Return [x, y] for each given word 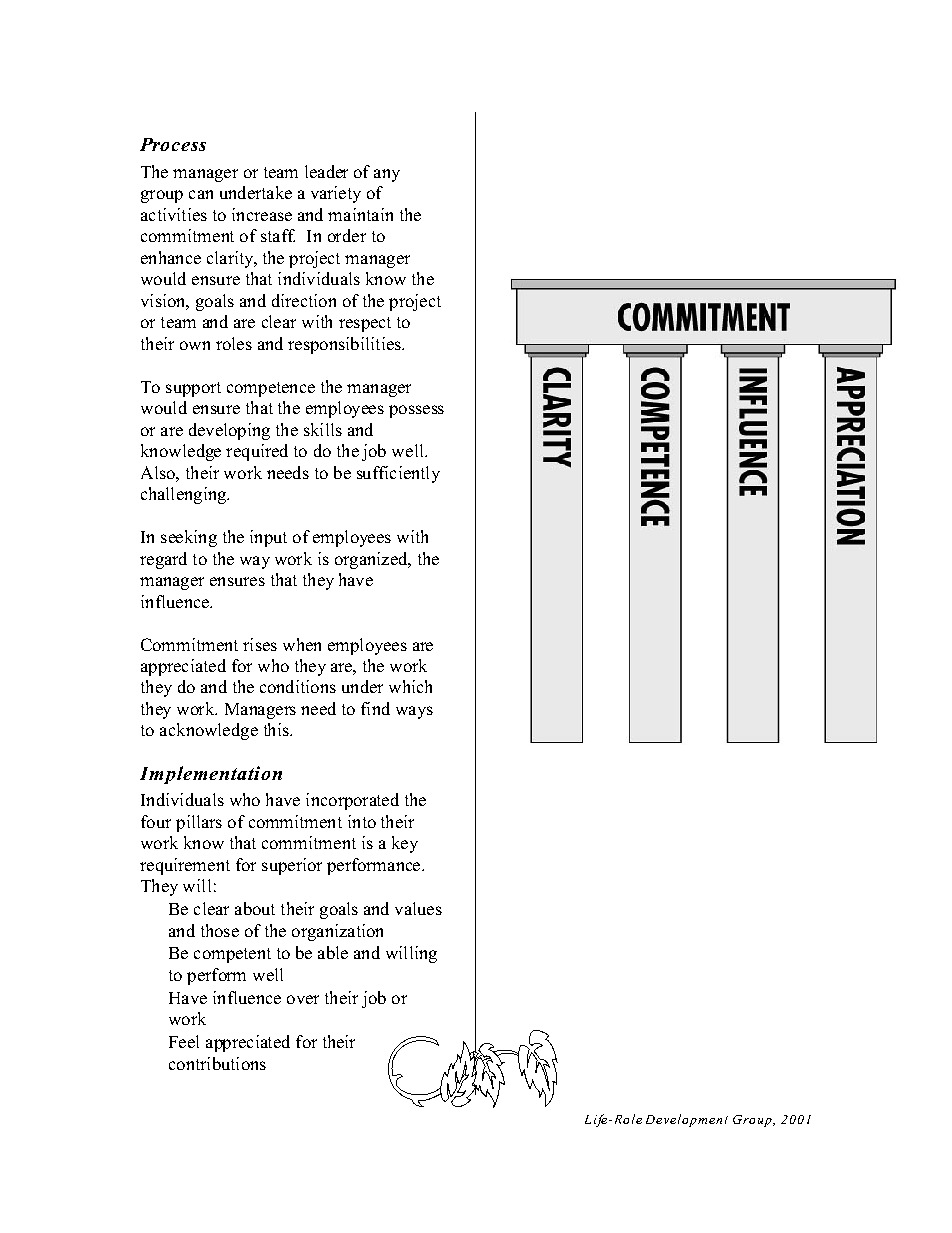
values [418, 908]
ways [414, 712]
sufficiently [398, 474]
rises [260, 644]
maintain [360, 214]
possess [416, 411]
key [405, 844]
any [387, 175]
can [201, 194]
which [410, 686]
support [193, 389]
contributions [217, 1063]
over [303, 999]
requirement [185, 866]
